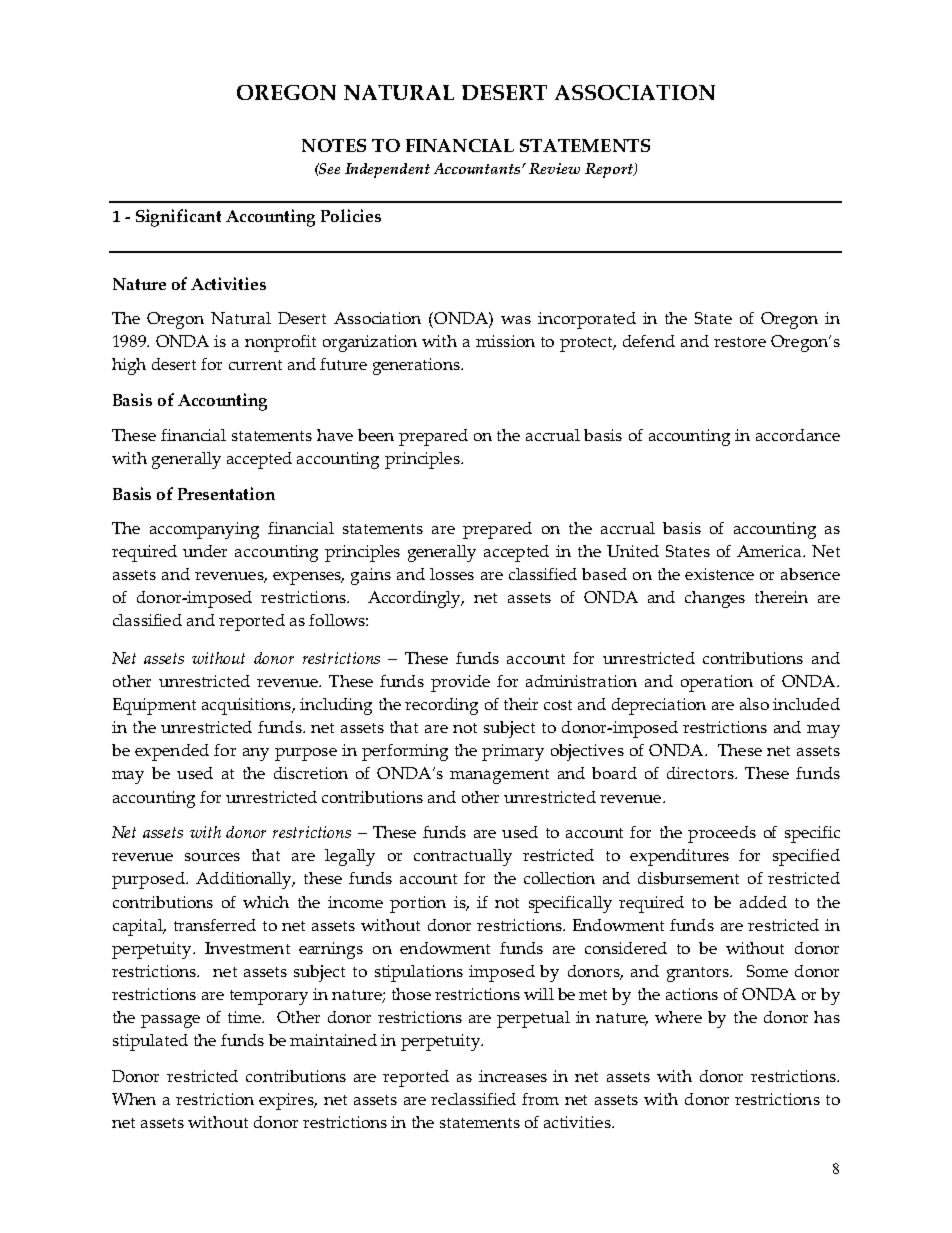 The width and height of the screenshot is (952, 1233). I want to click on generations, so click(417, 366).
